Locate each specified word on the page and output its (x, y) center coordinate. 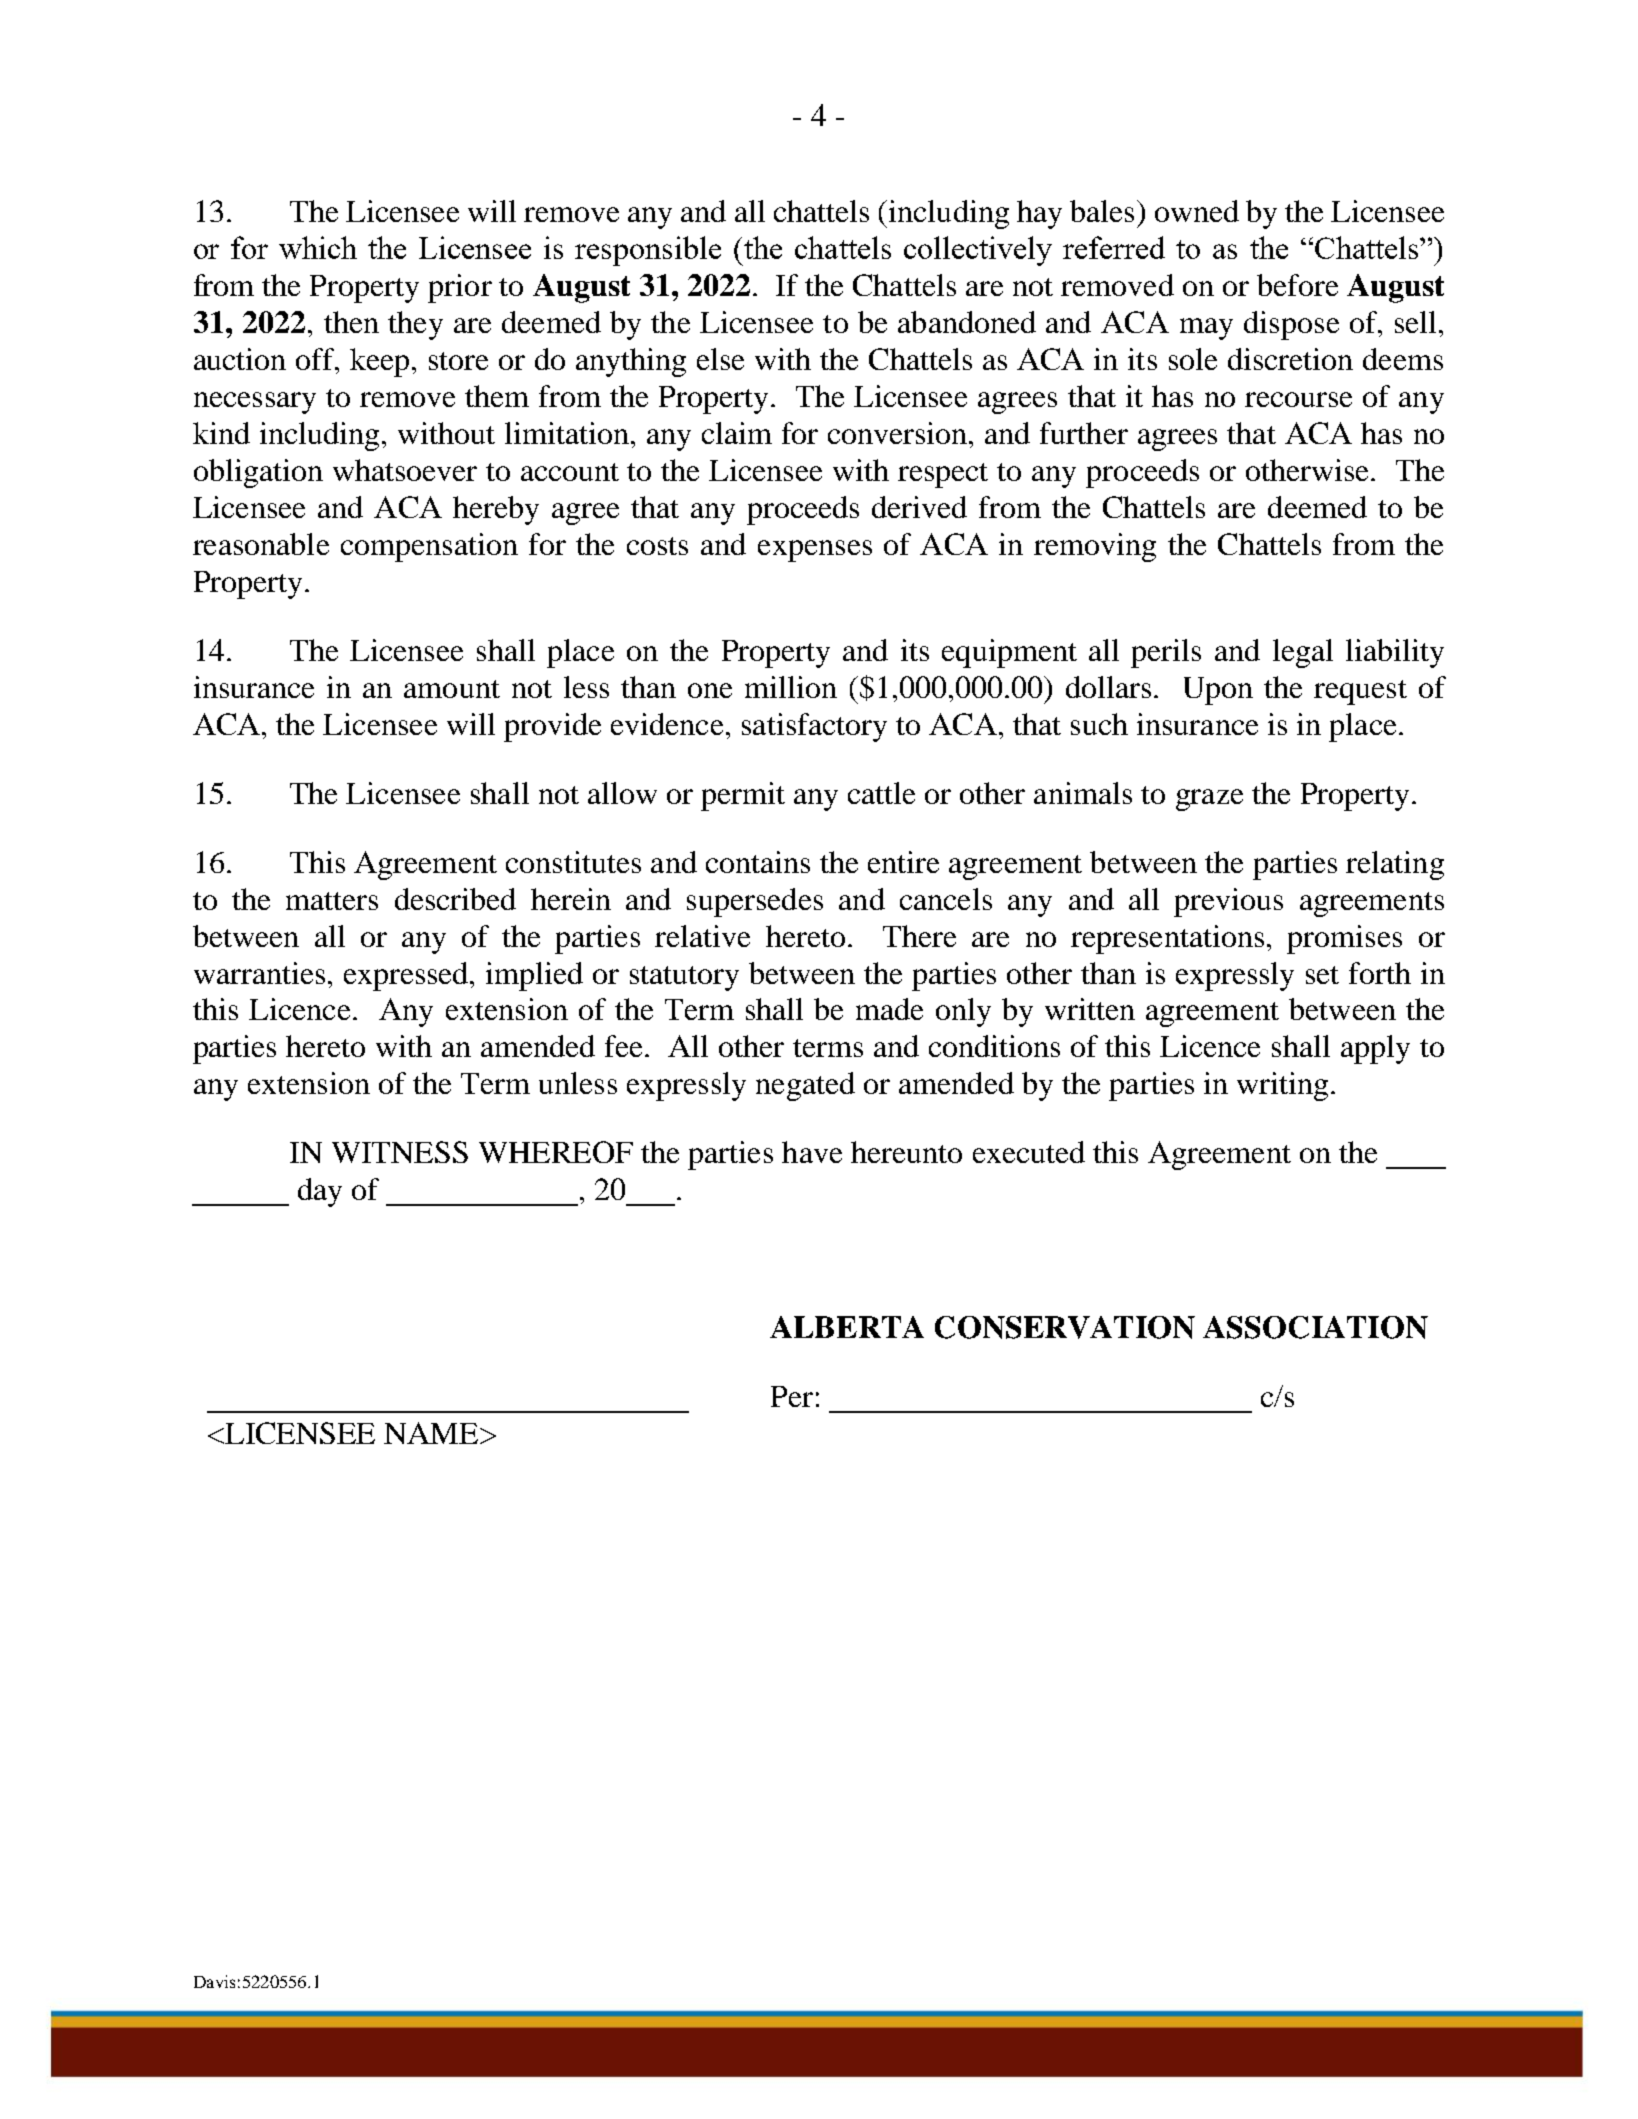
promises (1344, 939)
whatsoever (405, 470)
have (812, 1152)
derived (919, 507)
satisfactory (814, 727)
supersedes (755, 902)
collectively (978, 251)
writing (1282, 1086)
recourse (1298, 399)
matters (332, 901)
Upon (1218, 691)
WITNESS (400, 1152)
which (318, 247)
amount (452, 689)
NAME (432, 1433)
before (1297, 285)
